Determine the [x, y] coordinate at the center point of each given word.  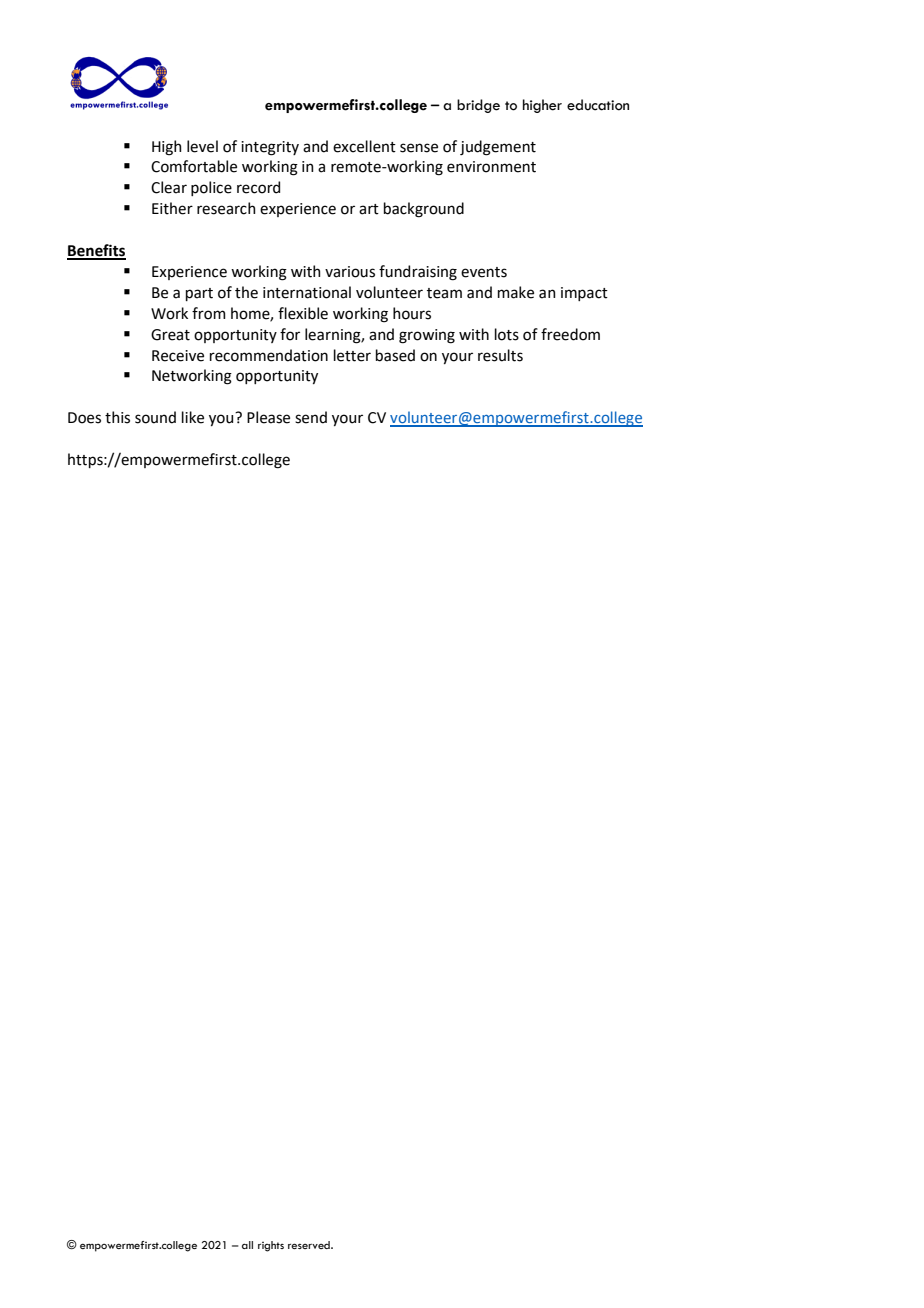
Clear [169, 187]
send [311, 417]
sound [155, 417]
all [247, 1245]
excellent [364, 146]
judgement [498, 148]
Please [268, 417]
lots [507, 334]
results [500, 355]
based [395, 355]
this [117, 417]
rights [271, 1246]
